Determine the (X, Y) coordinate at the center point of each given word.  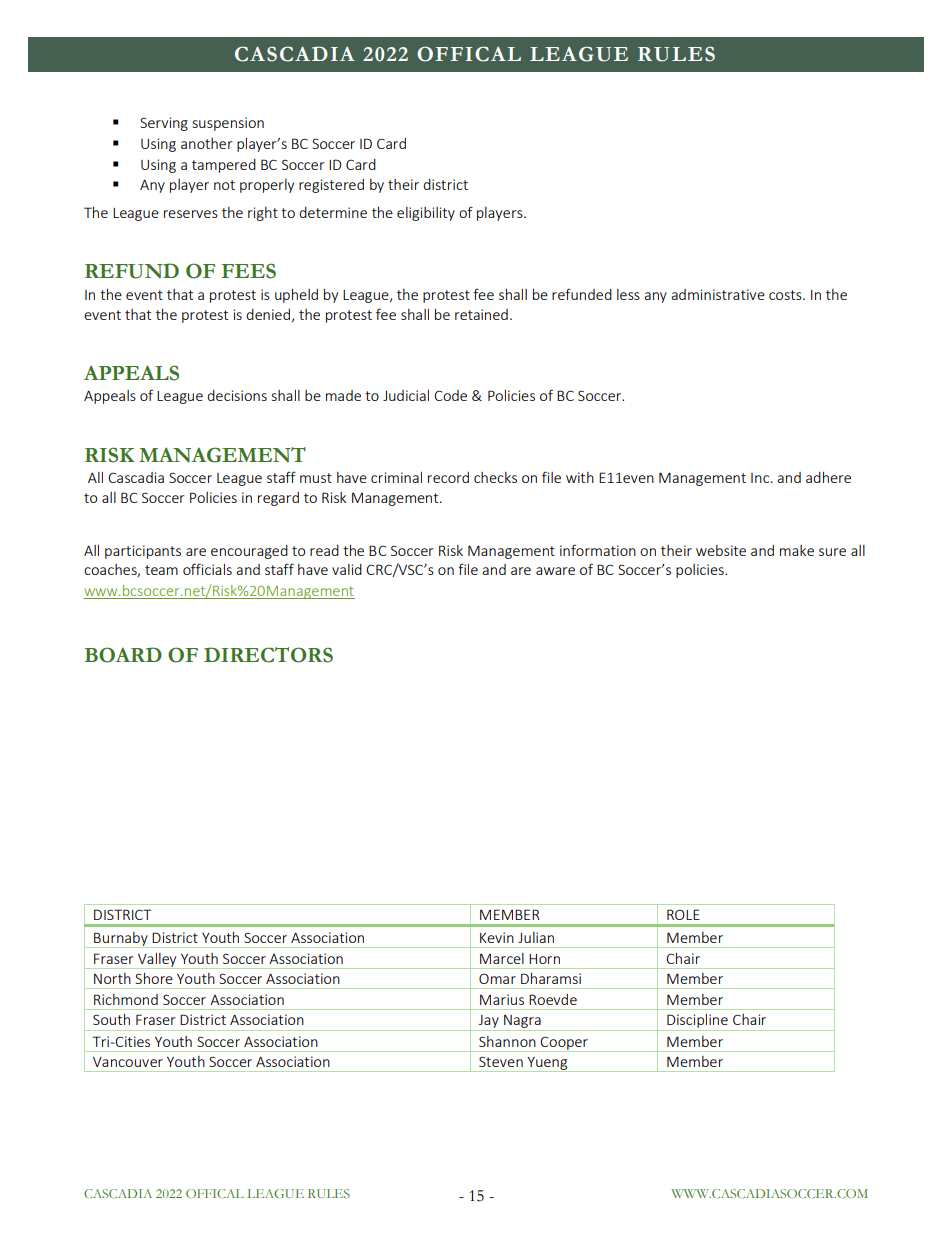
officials (207, 569)
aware (555, 571)
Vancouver (128, 1062)
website (721, 550)
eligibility (426, 214)
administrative (718, 294)
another (207, 143)
